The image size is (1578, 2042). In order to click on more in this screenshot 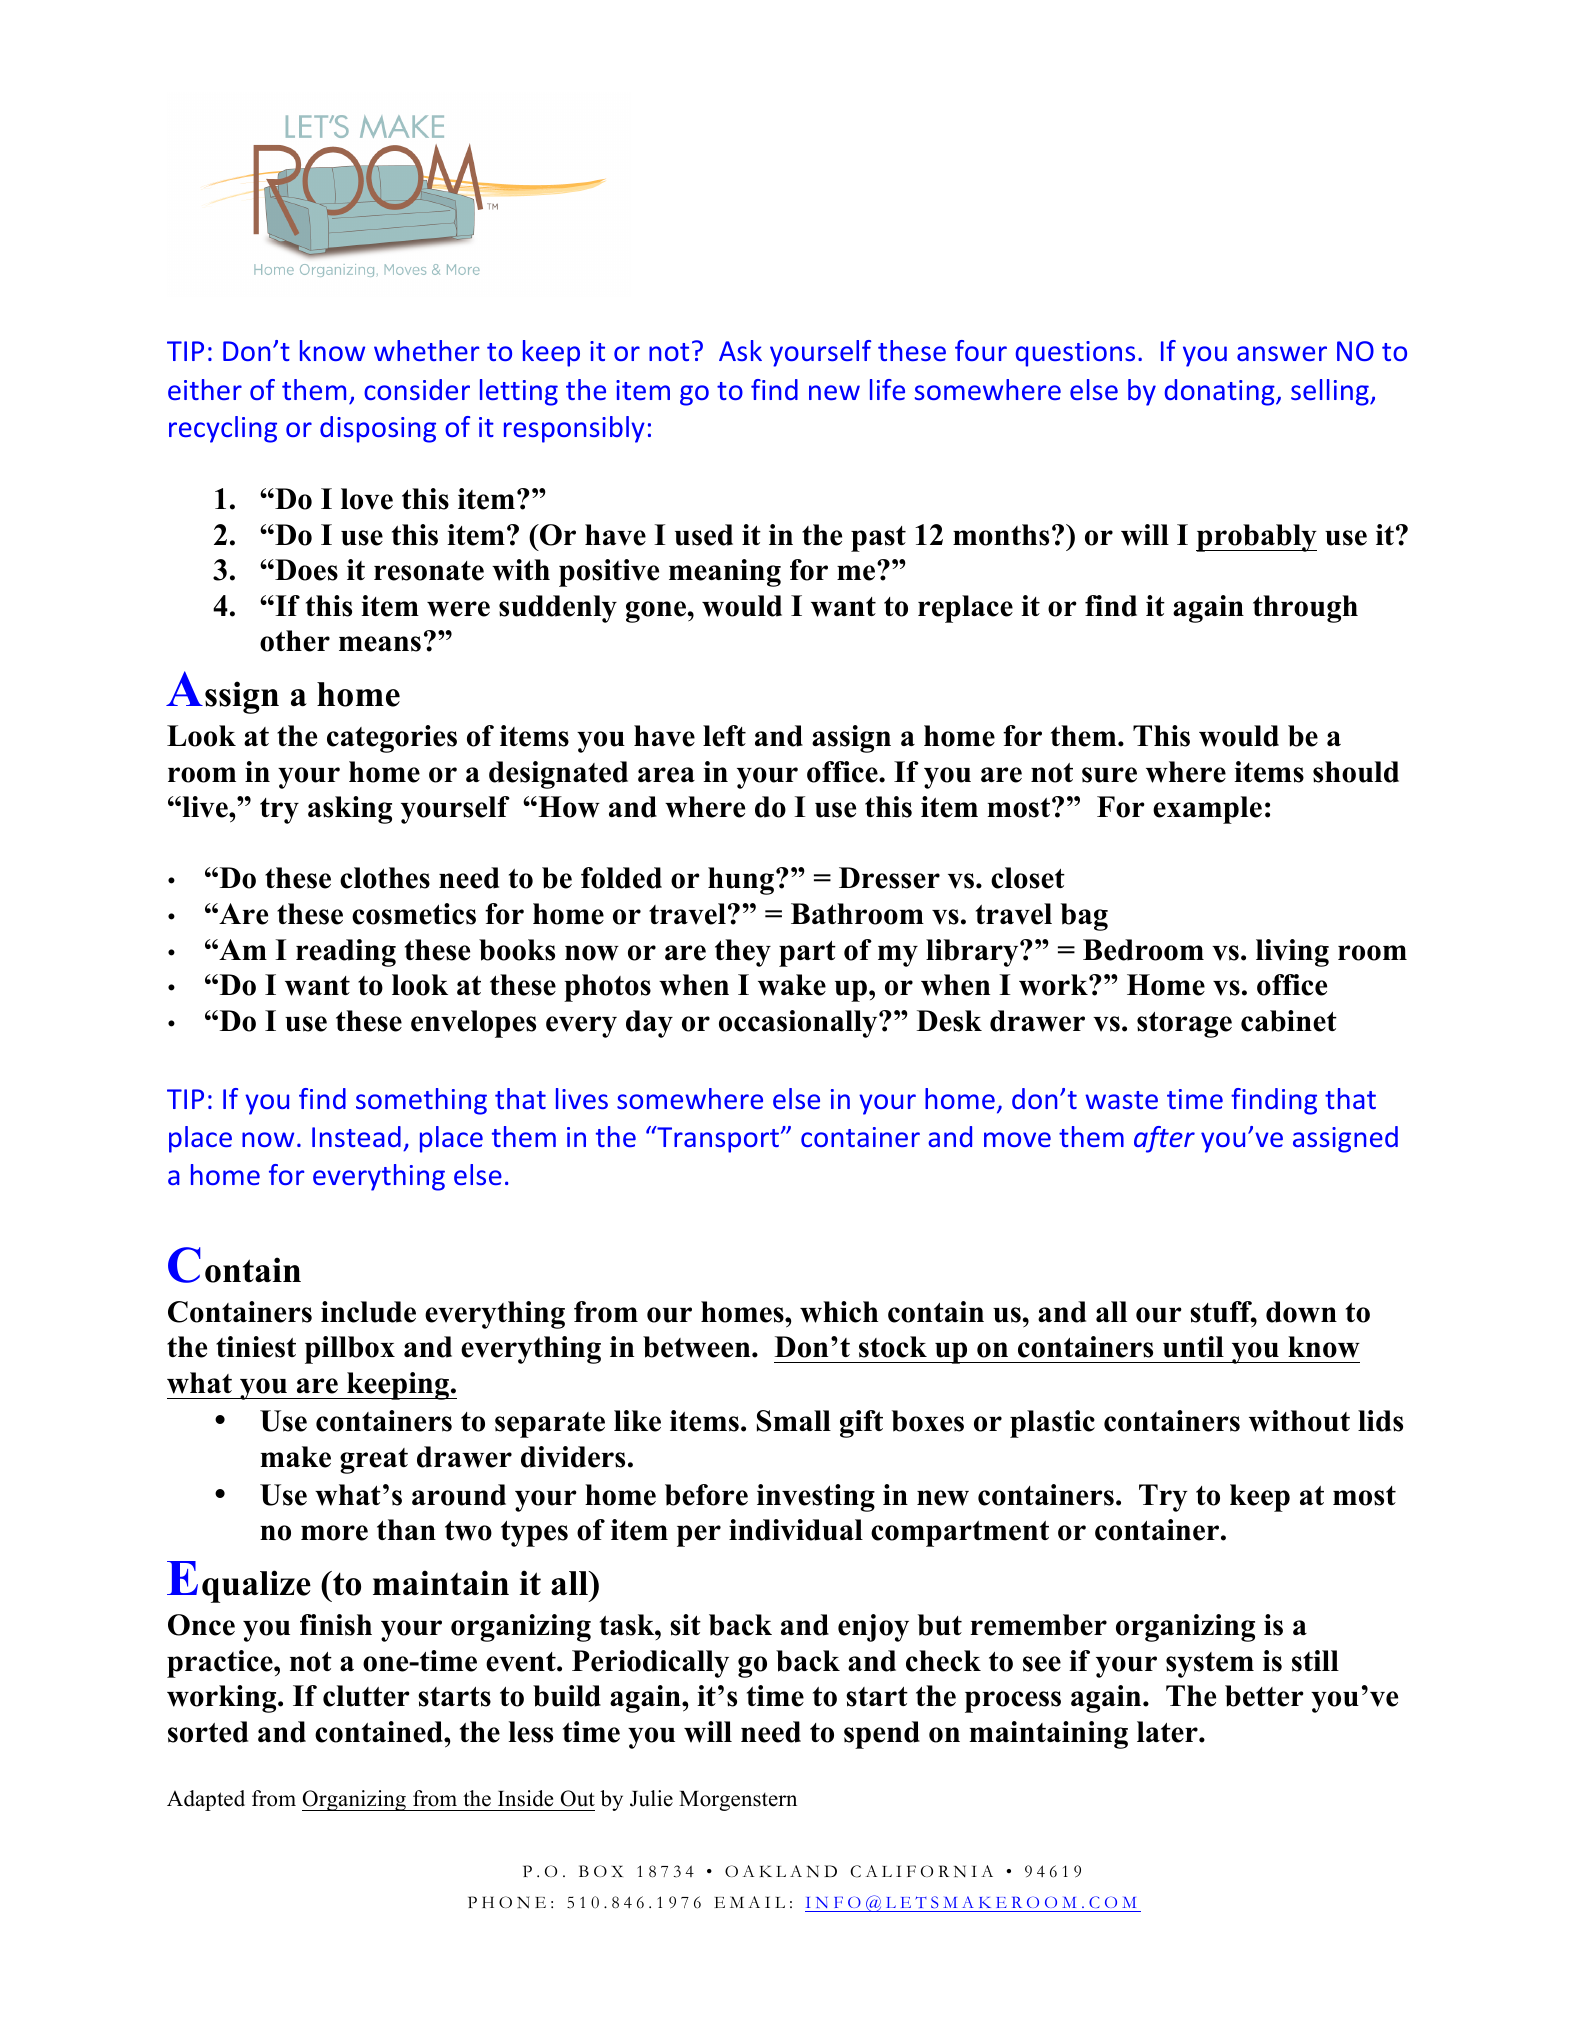, I will do `click(334, 1533)`.
